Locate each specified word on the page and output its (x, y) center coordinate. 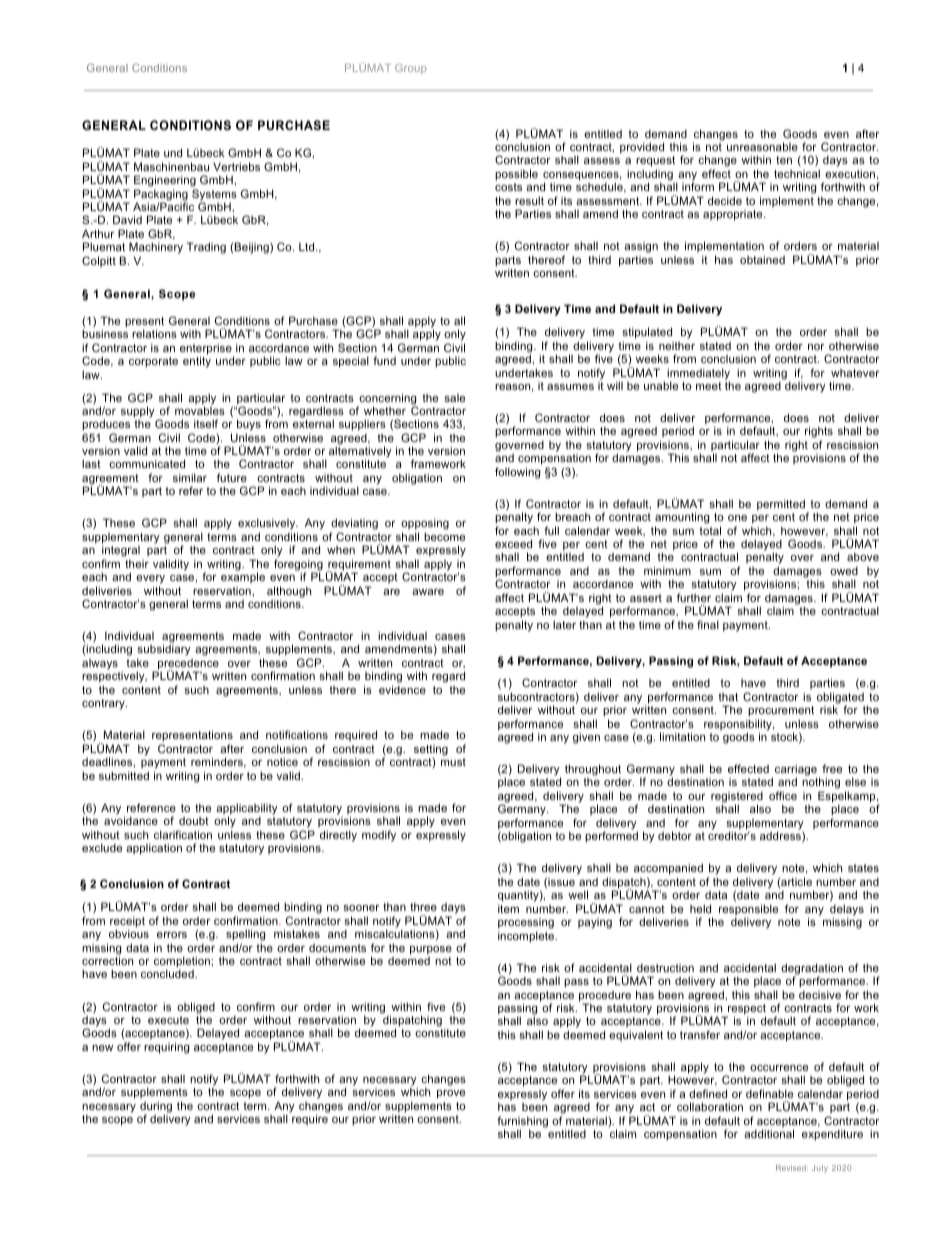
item (508, 908)
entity (197, 362)
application (154, 849)
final (708, 624)
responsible (748, 911)
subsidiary (164, 651)
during (156, 1108)
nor (816, 347)
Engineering (165, 181)
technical (797, 173)
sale (454, 398)
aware (428, 592)
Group (410, 69)
